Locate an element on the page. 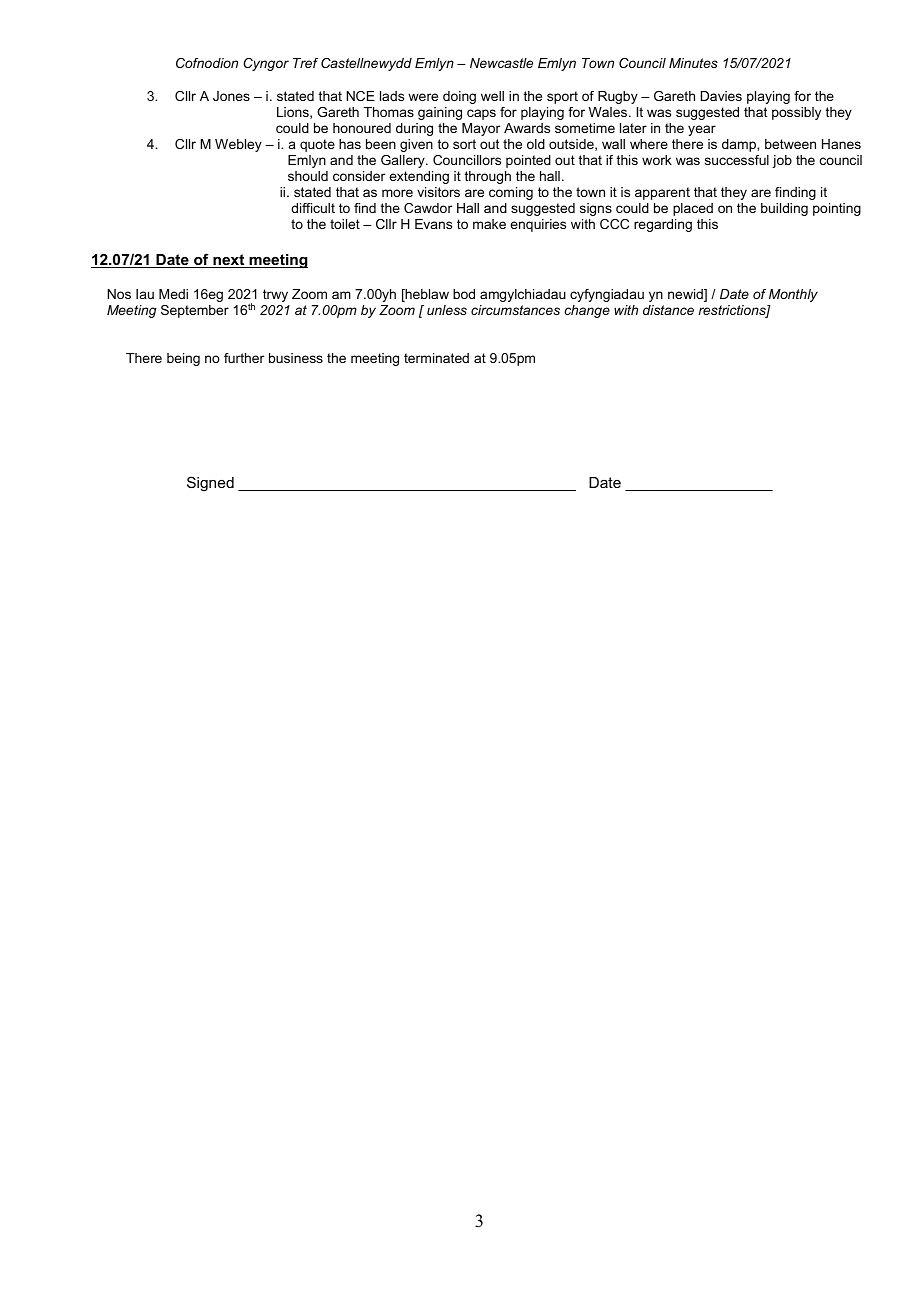 Image resolution: width=924 pixels, height=1308 pixels. business is located at coordinates (296, 358).
